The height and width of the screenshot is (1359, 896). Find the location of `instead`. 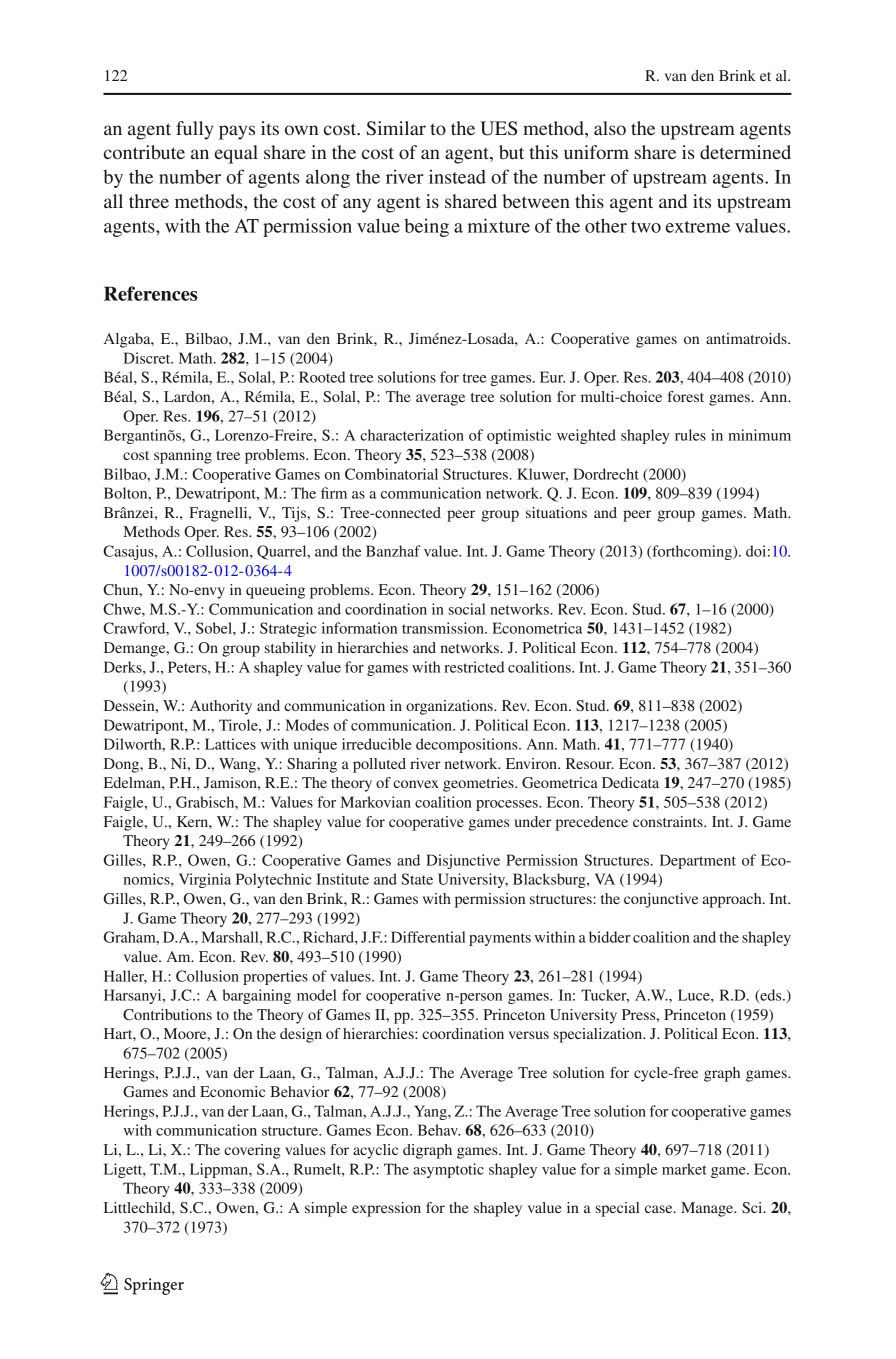

instead is located at coordinates (457, 176).
